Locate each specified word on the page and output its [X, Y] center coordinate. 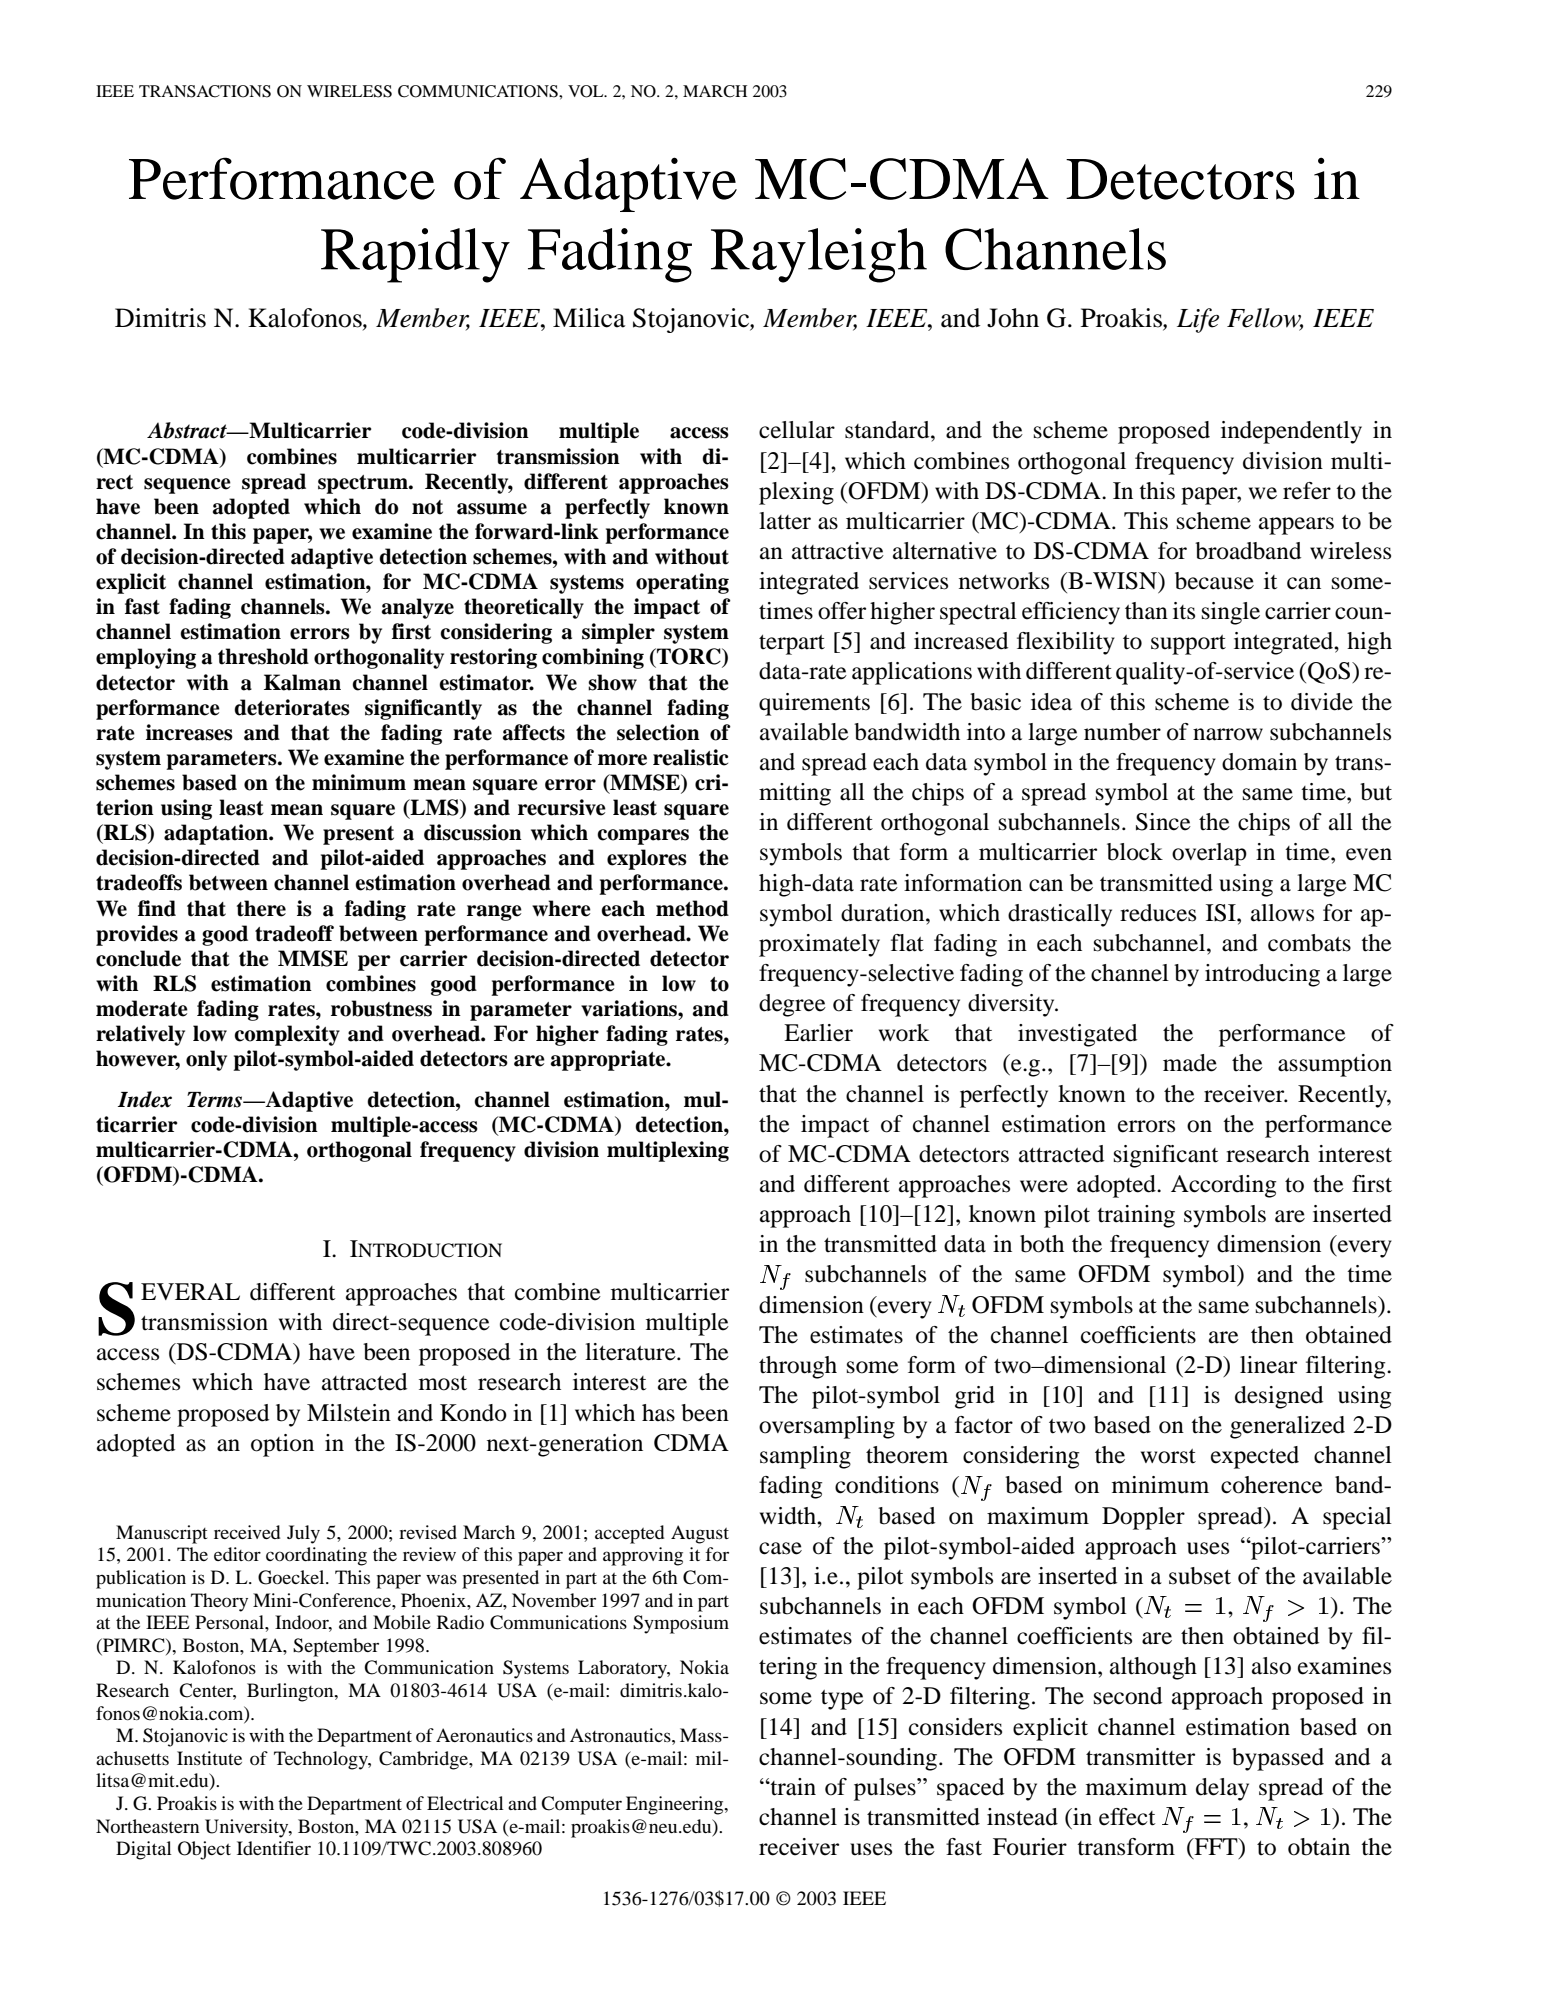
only [206, 1060]
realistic [690, 757]
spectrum [364, 484]
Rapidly [415, 255]
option [282, 1445]
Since [1163, 822]
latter [785, 521]
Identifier [274, 1848]
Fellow [1265, 319]
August [700, 1534]
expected [1255, 1457]
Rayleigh [819, 255]
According [1223, 1186]
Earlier [818, 1033]
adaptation [217, 834]
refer [1307, 491]
